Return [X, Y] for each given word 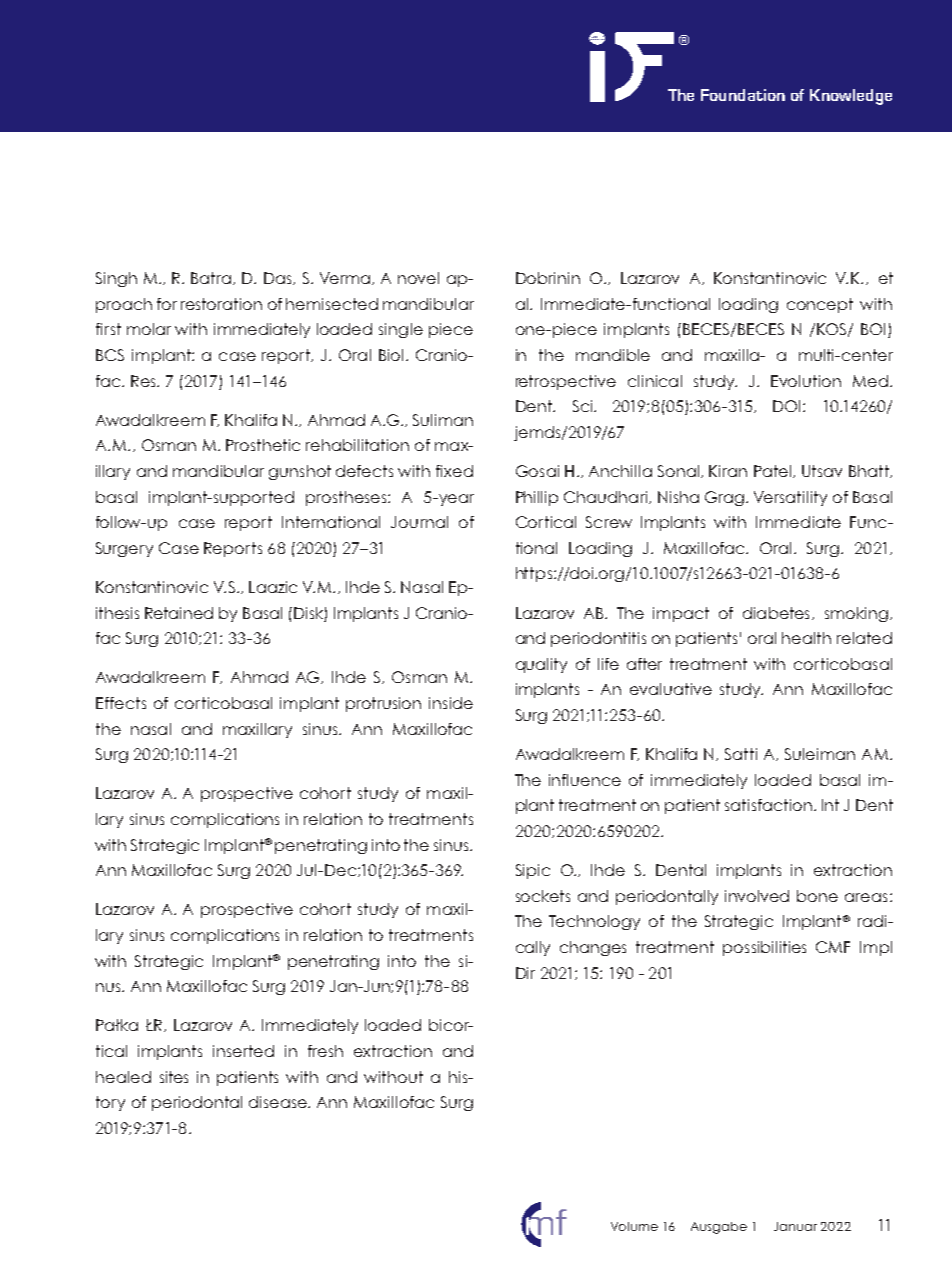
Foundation [743, 95]
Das [279, 278]
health [806, 638]
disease [279, 1102]
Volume [634, 1226]
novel [418, 278]
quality [541, 665]
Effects [121, 703]
